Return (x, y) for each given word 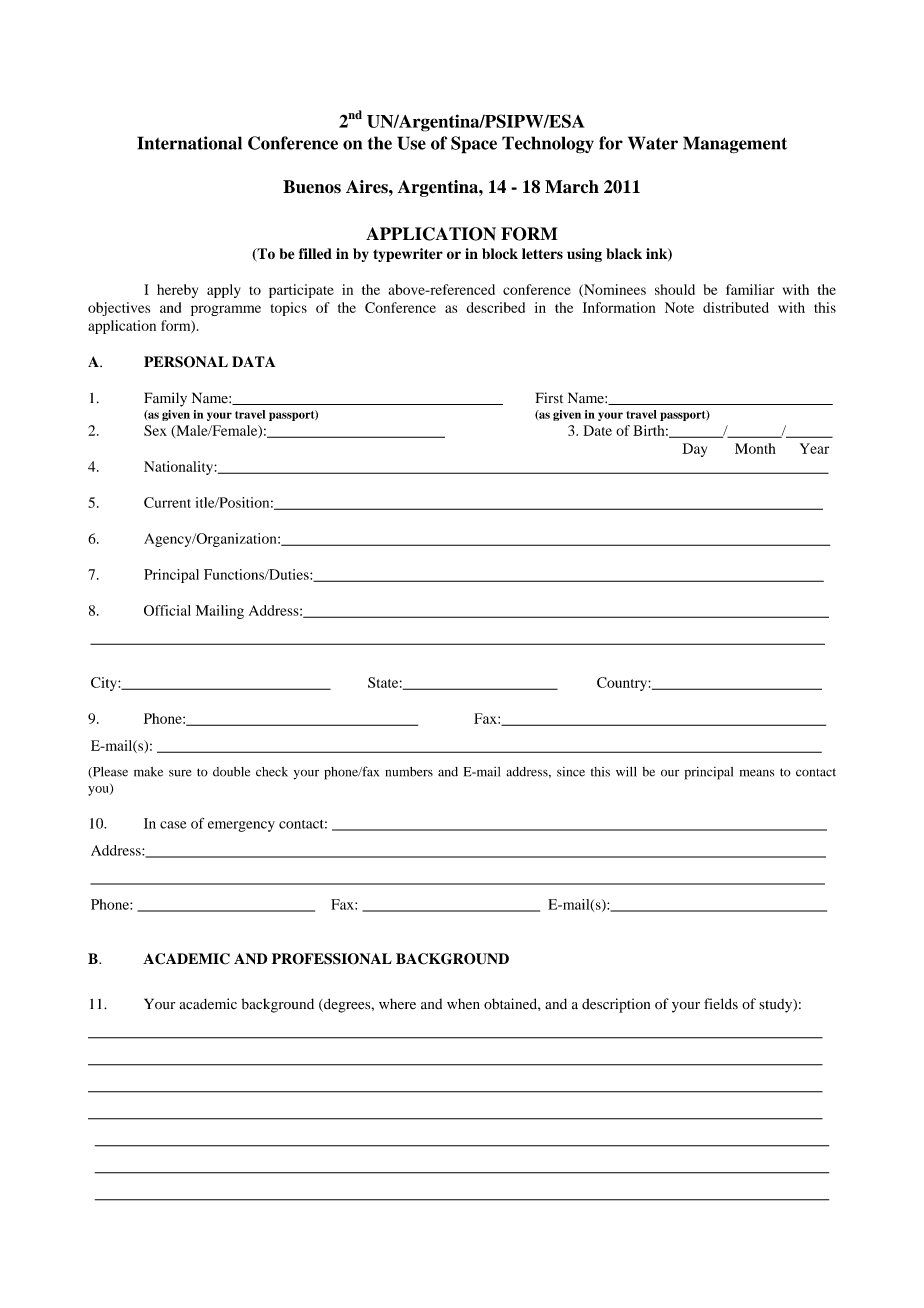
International (189, 143)
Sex (155, 430)
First (549, 398)
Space (474, 145)
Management (735, 145)
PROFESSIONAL (332, 959)
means (757, 773)
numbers (409, 772)
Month (755, 448)
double (231, 772)
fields (721, 1004)
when (463, 1003)
